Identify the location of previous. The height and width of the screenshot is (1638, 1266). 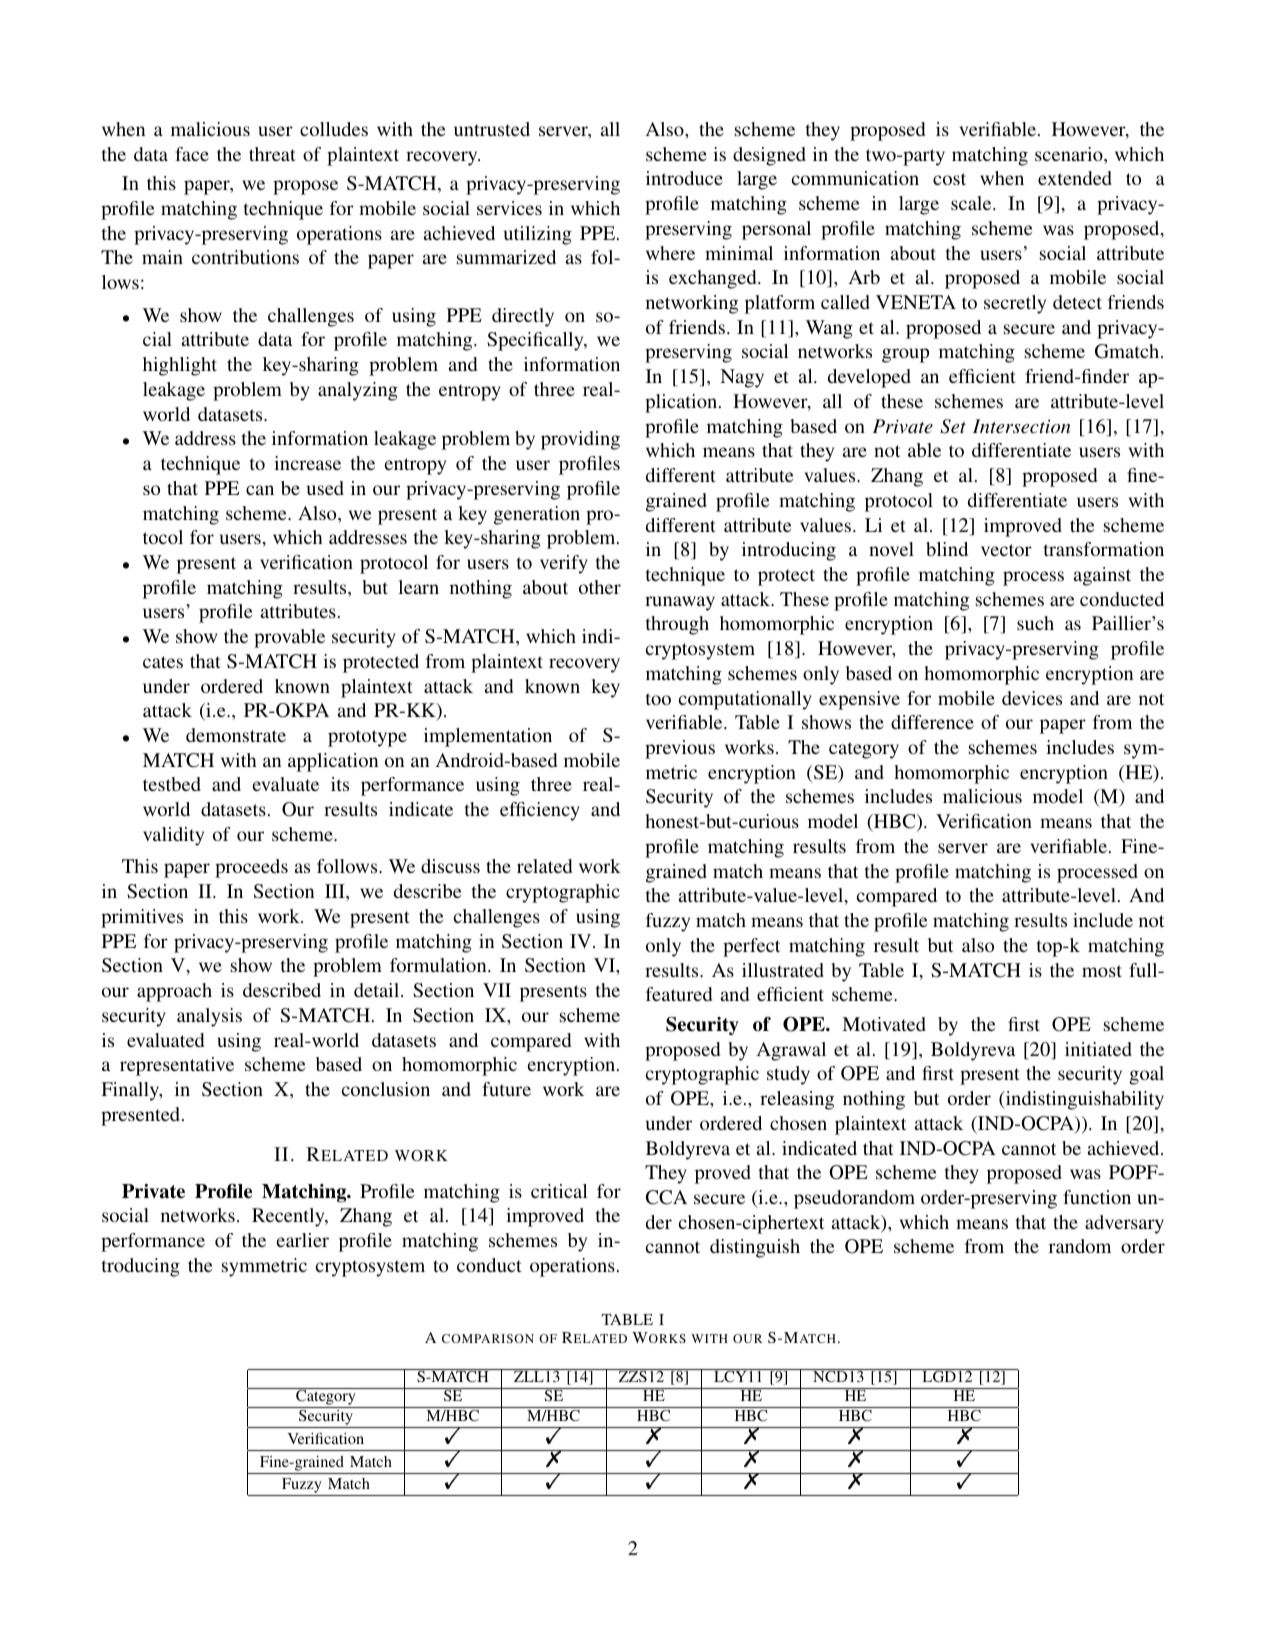
(680, 749).
